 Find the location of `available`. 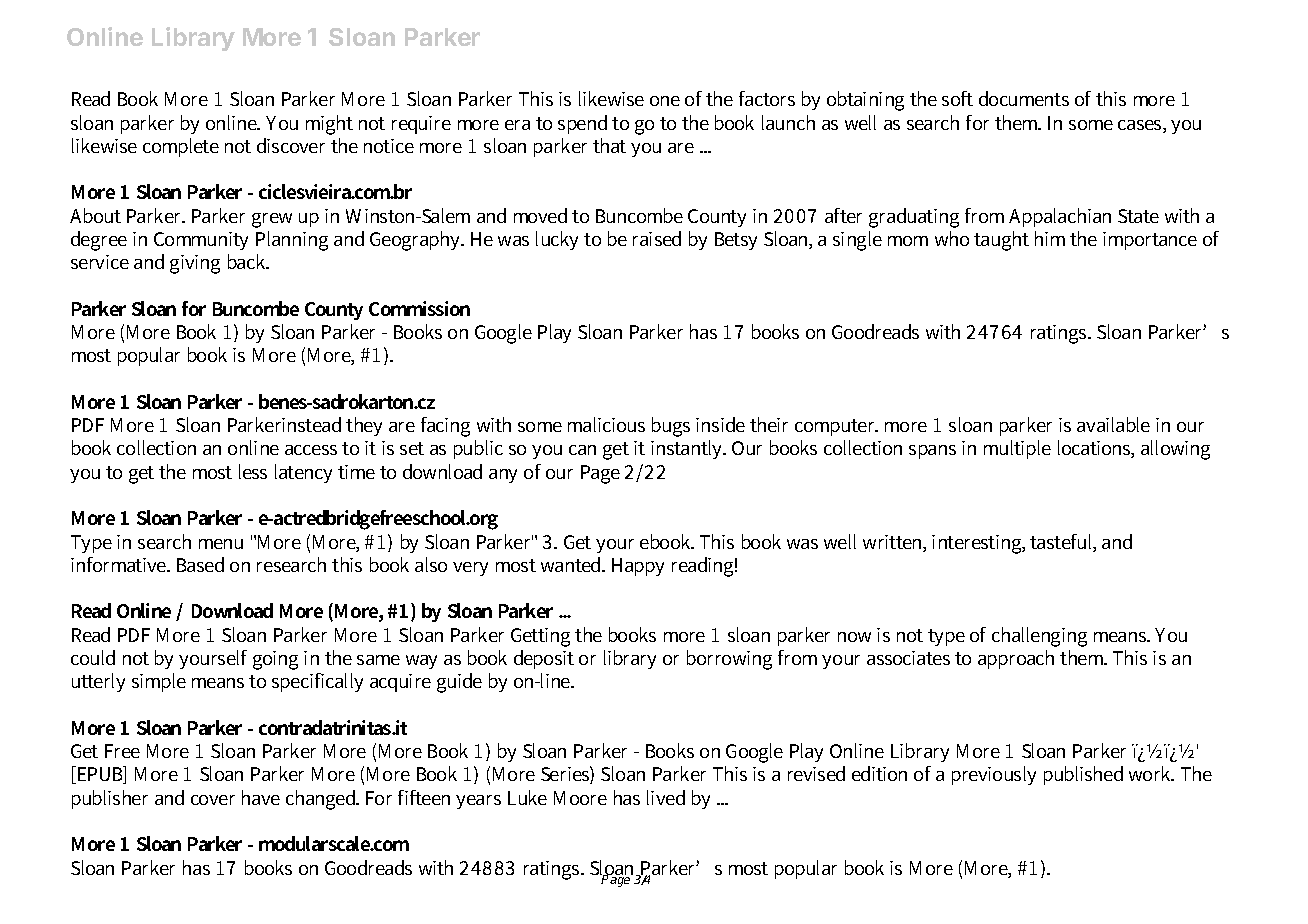

available is located at coordinates (1113, 424).
